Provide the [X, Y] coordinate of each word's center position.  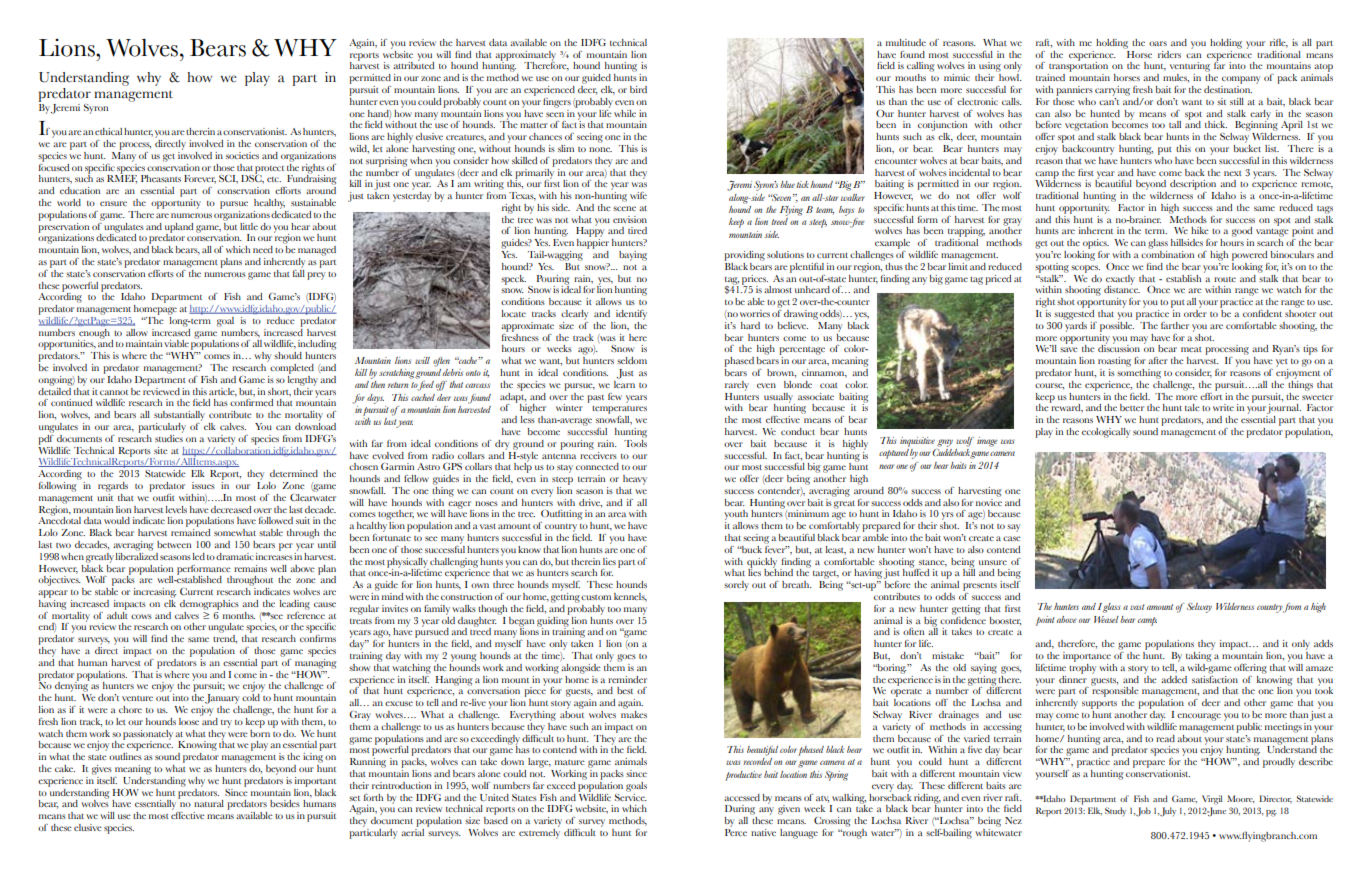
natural [209, 803]
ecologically [1106, 433]
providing [744, 256]
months [239, 615]
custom [596, 597]
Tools [635, 442]
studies [169, 437]
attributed [413, 64]
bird [638, 89]
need [263, 249]
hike [1200, 230]
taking [1199, 655]
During [740, 810]
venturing [1190, 67]
